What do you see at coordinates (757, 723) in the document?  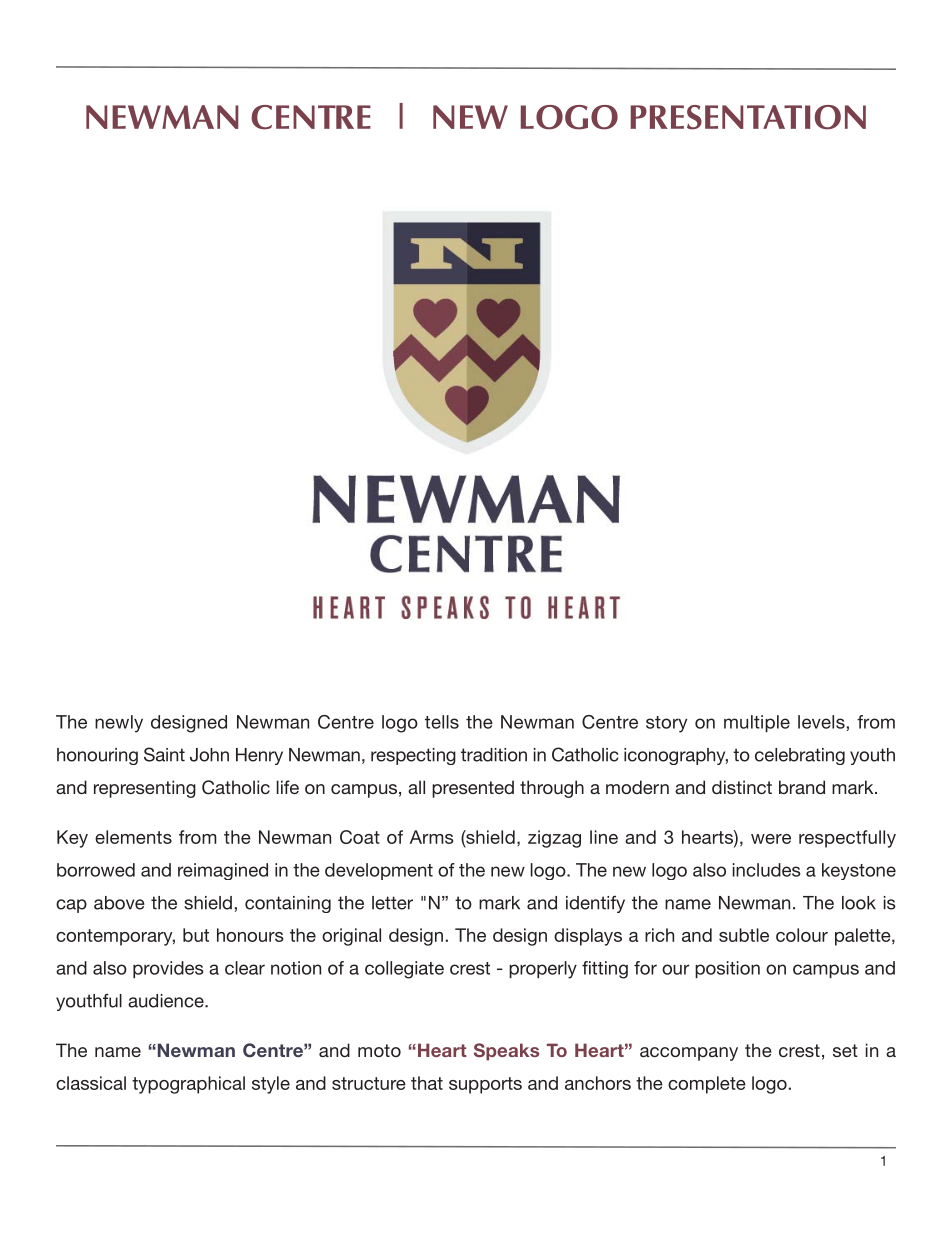 I see `multiple` at bounding box center [757, 723].
